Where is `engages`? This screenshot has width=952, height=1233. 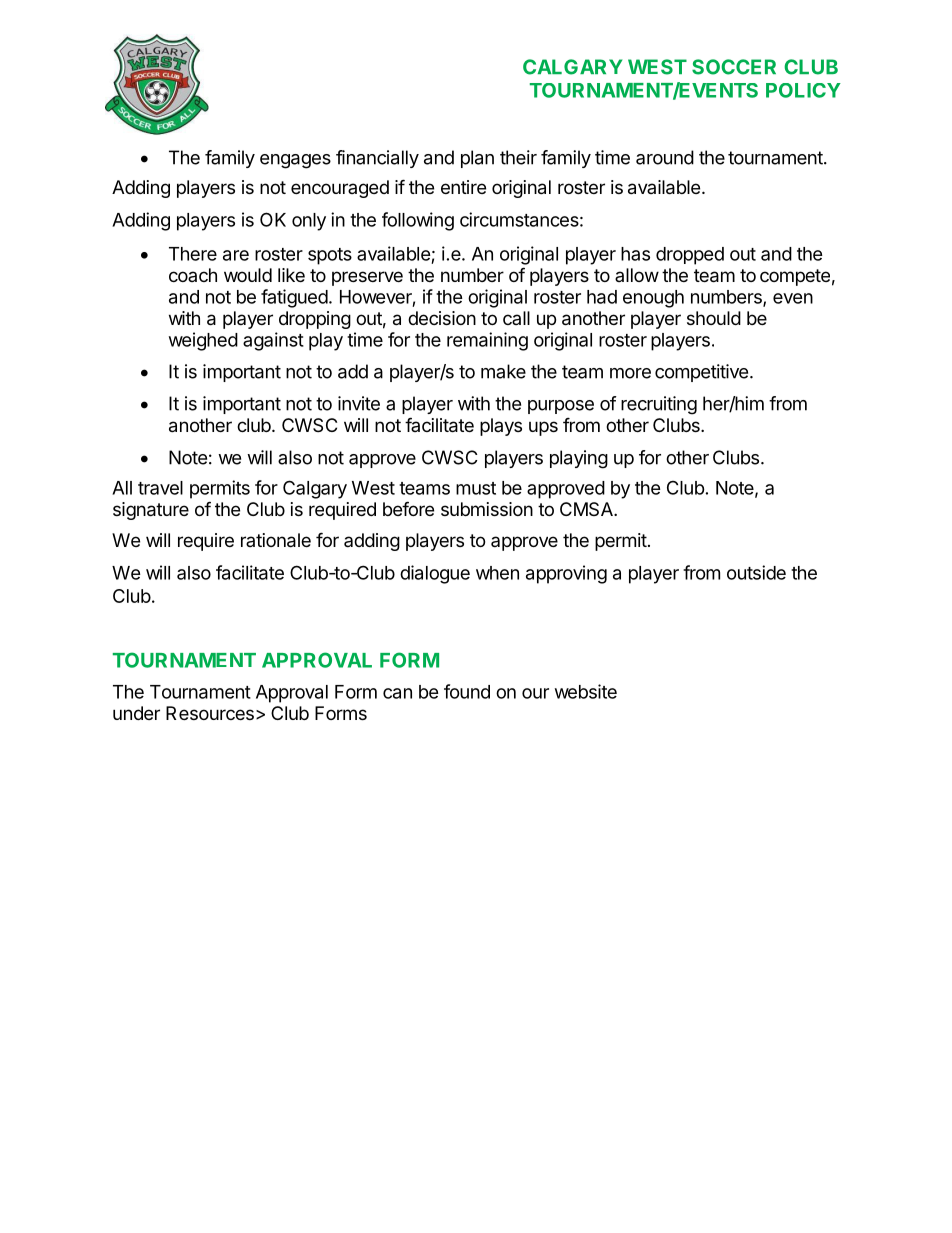
engages is located at coordinates (295, 161).
